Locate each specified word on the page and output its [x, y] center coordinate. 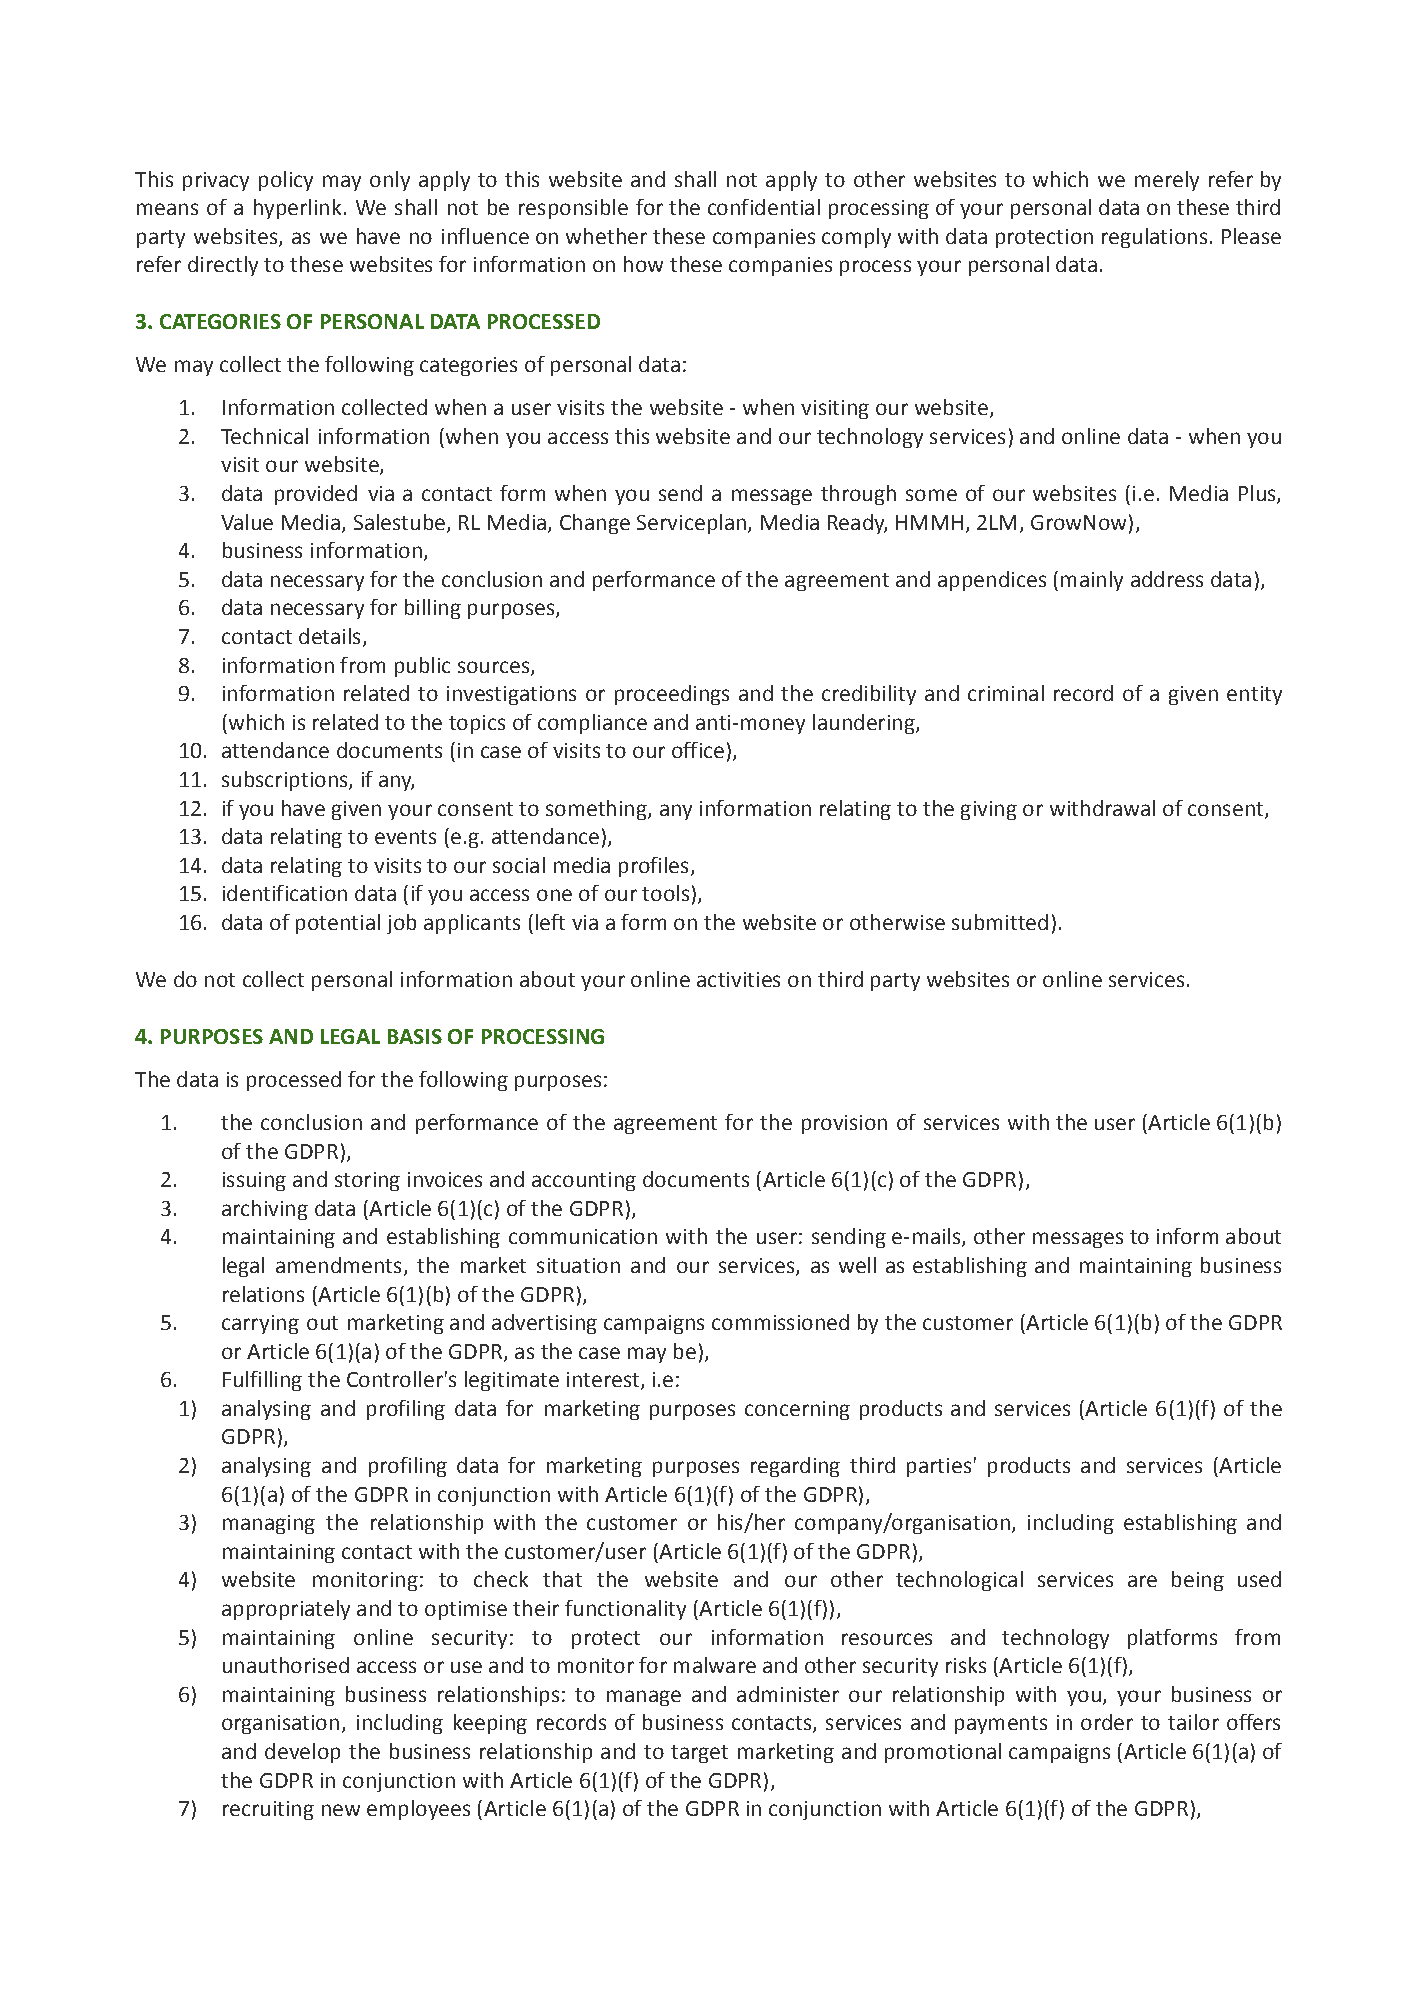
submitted [1000, 922]
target [699, 1754]
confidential [764, 207]
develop [302, 1753]
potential [338, 924]
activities [738, 979]
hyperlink [297, 209]
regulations [1154, 238]
